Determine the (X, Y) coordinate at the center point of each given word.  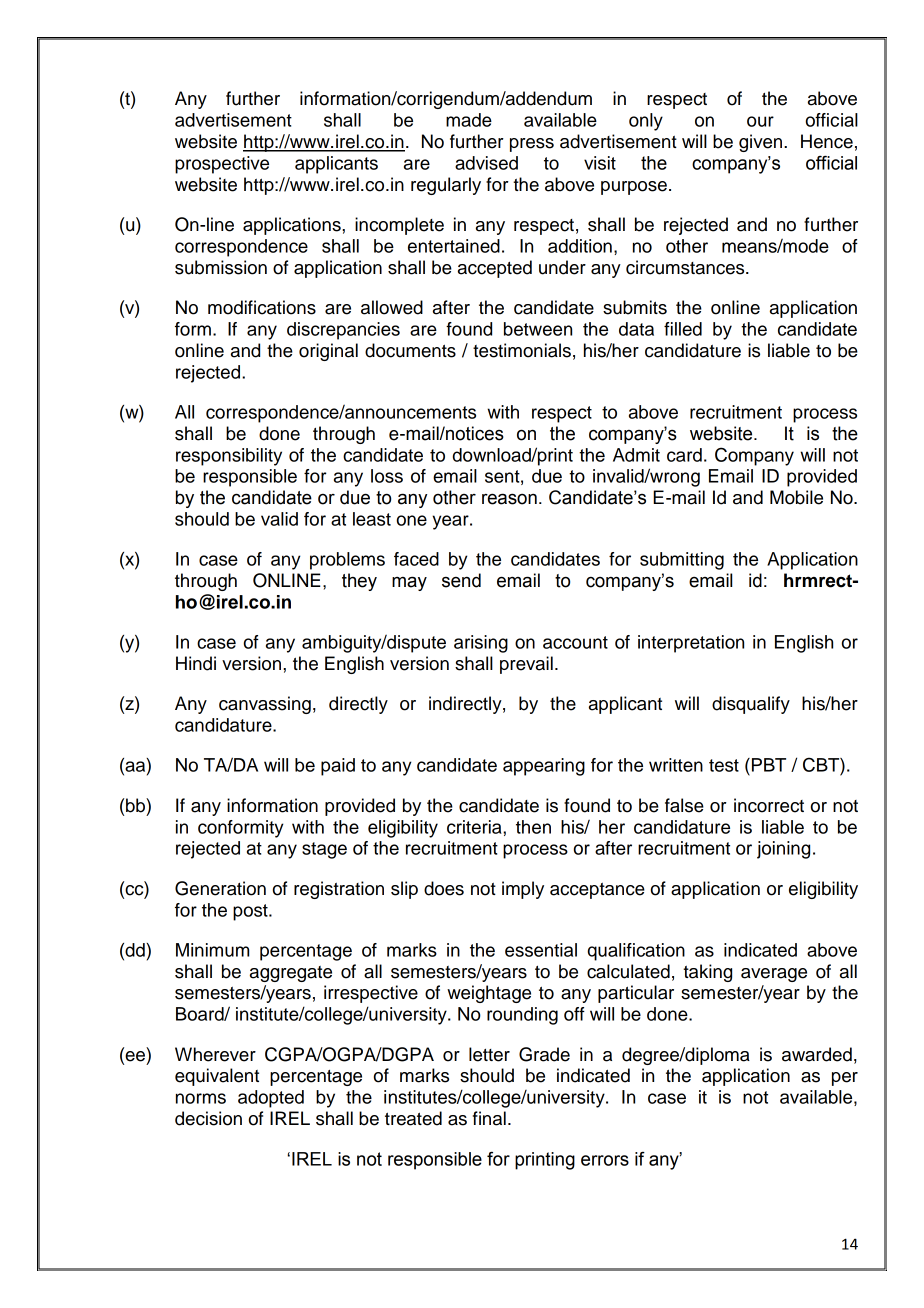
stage (324, 850)
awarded (817, 1054)
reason (509, 499)
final (489, 1118)
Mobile (796, 497)
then (533, 827)
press (532, 145)
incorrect (769, 805)
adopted (271, 1099)
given (762, 143)
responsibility (229, 457)
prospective (222, 165)
